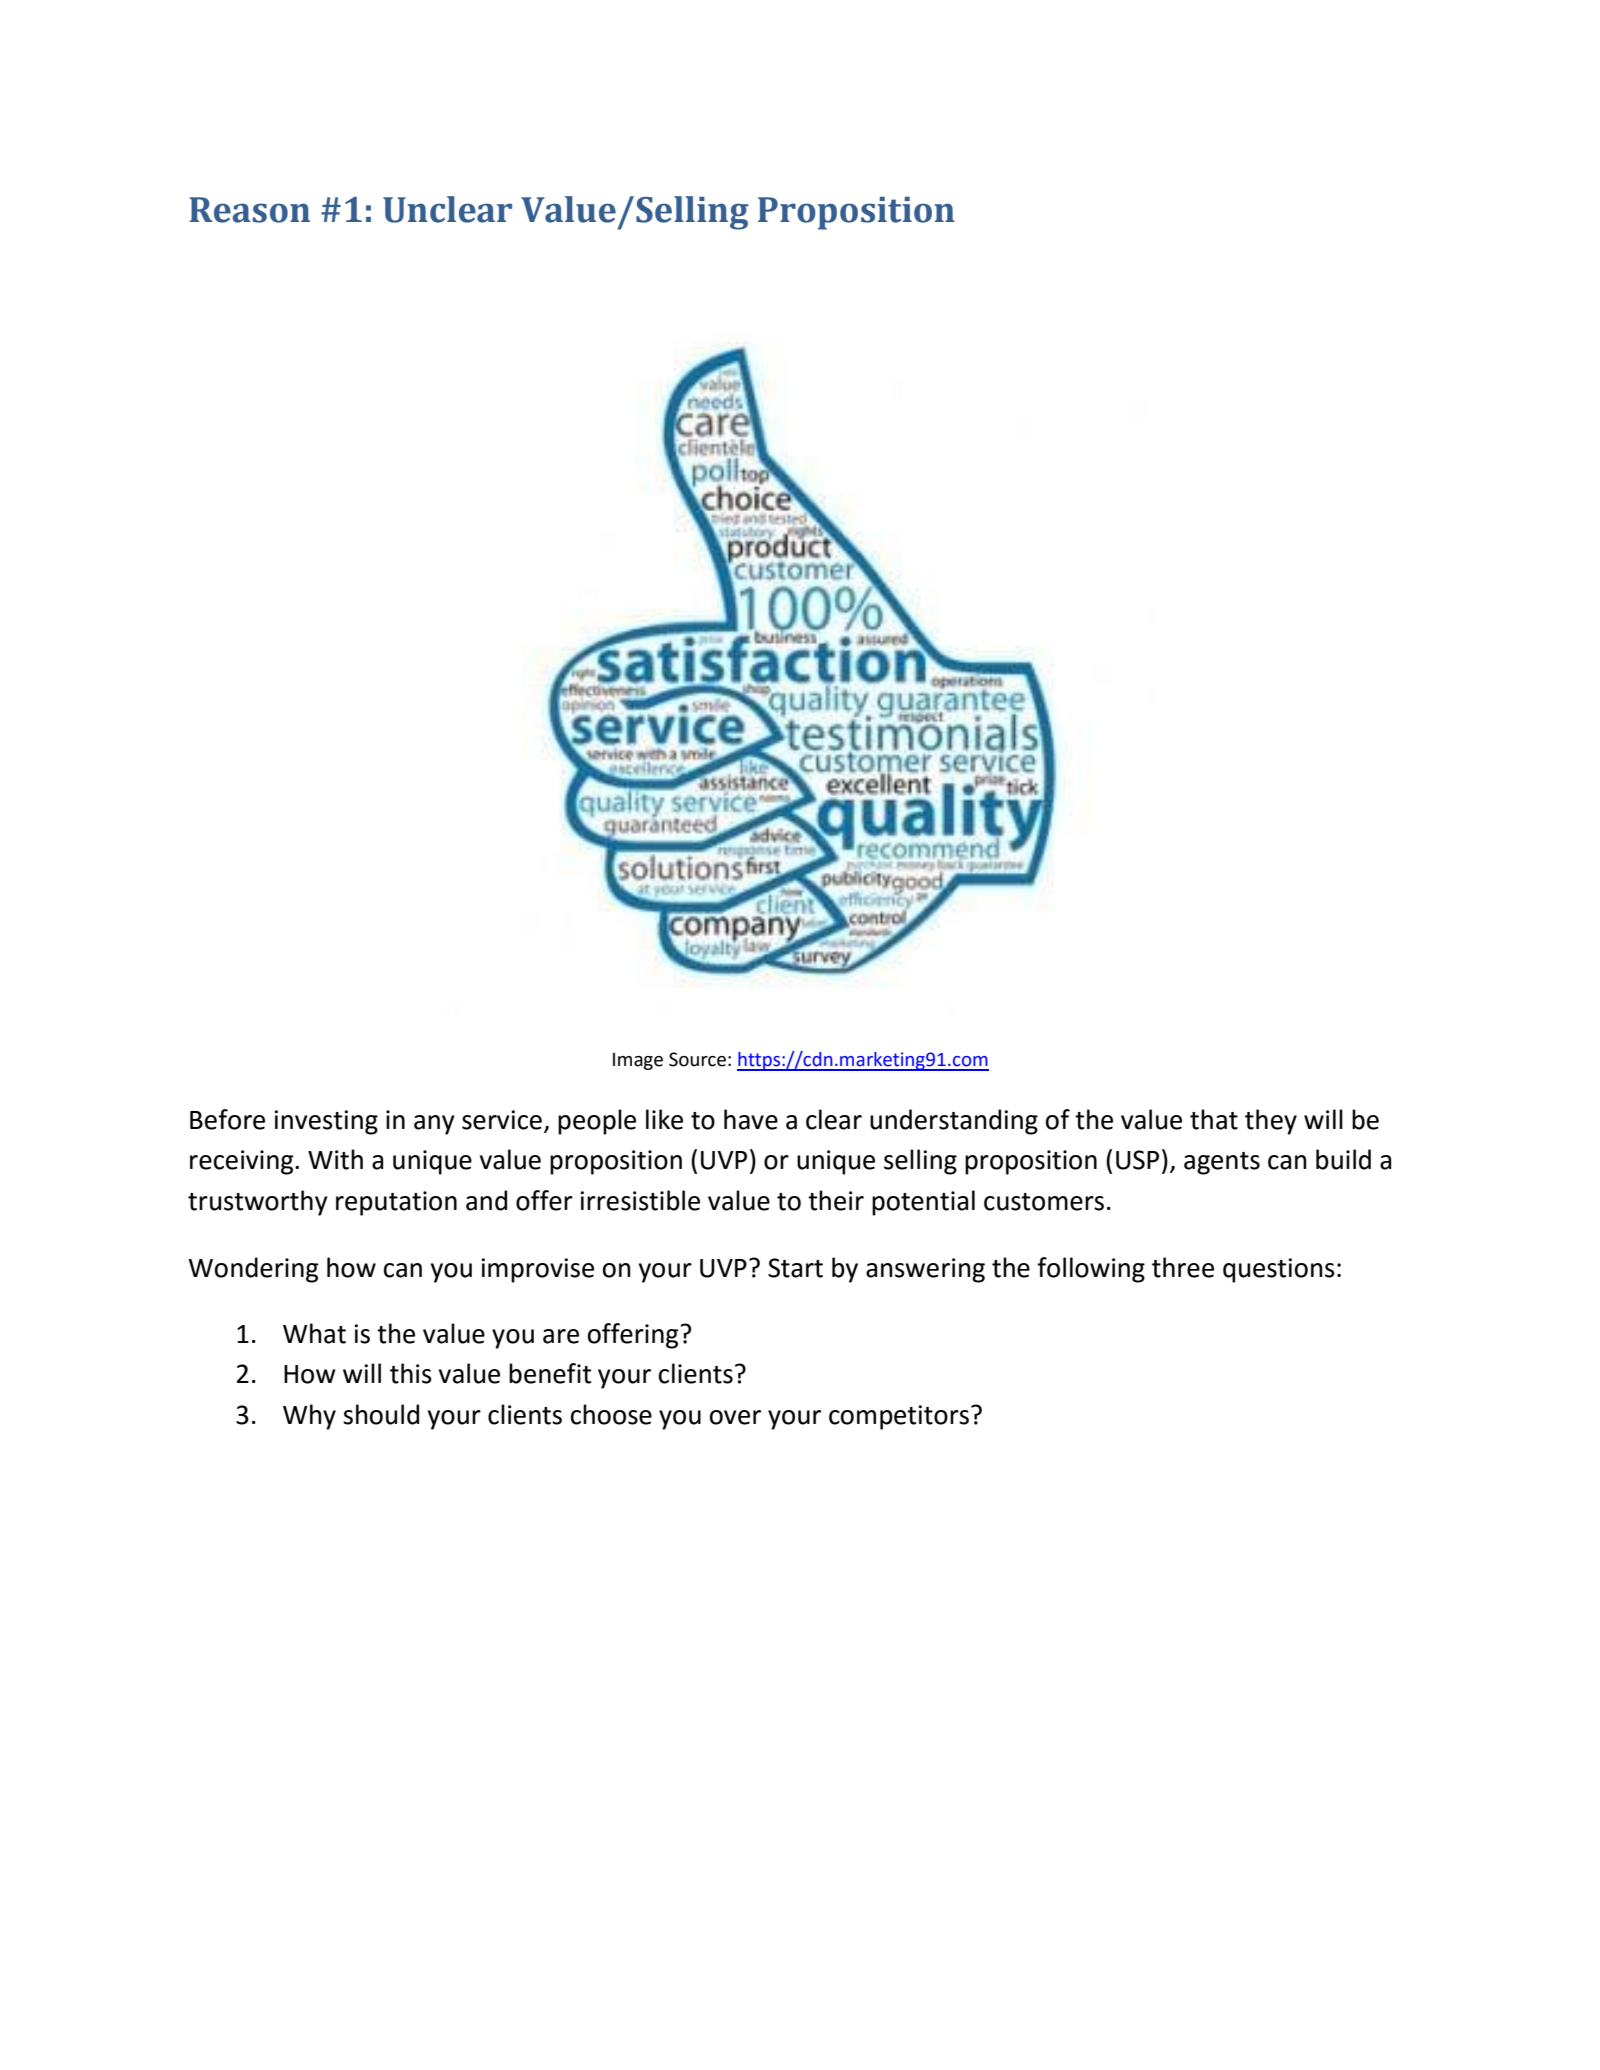 This document has width=1600, height=2070. I want to click on that, so click(1214, 1119).
